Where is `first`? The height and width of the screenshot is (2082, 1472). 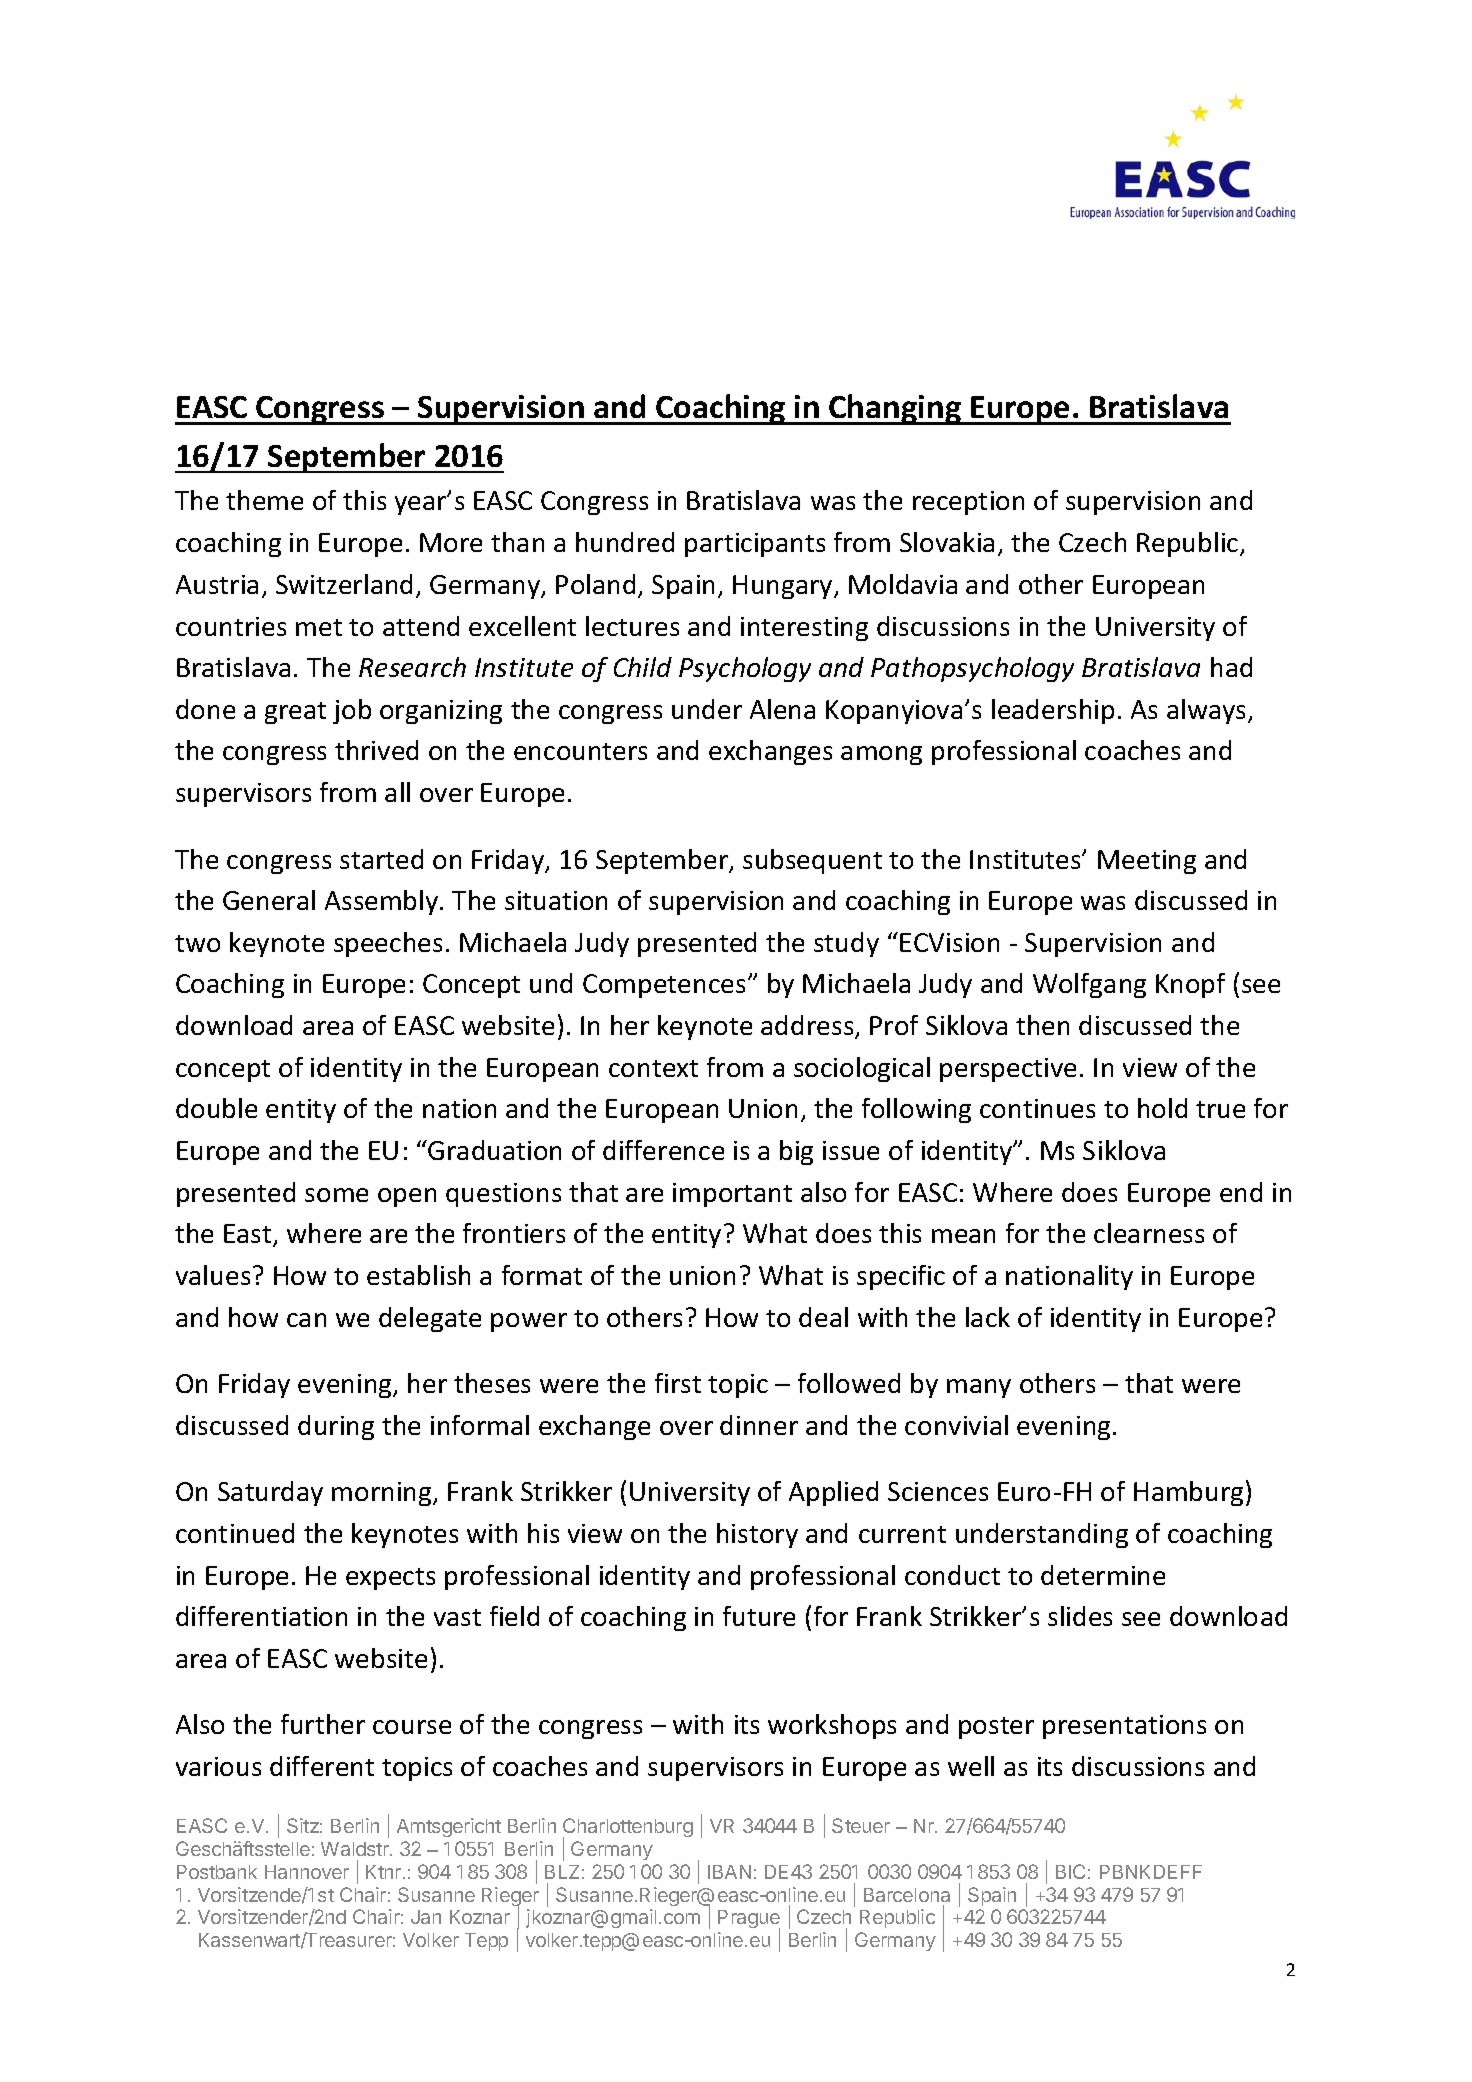 first is located at coordinates (678, 1383).
